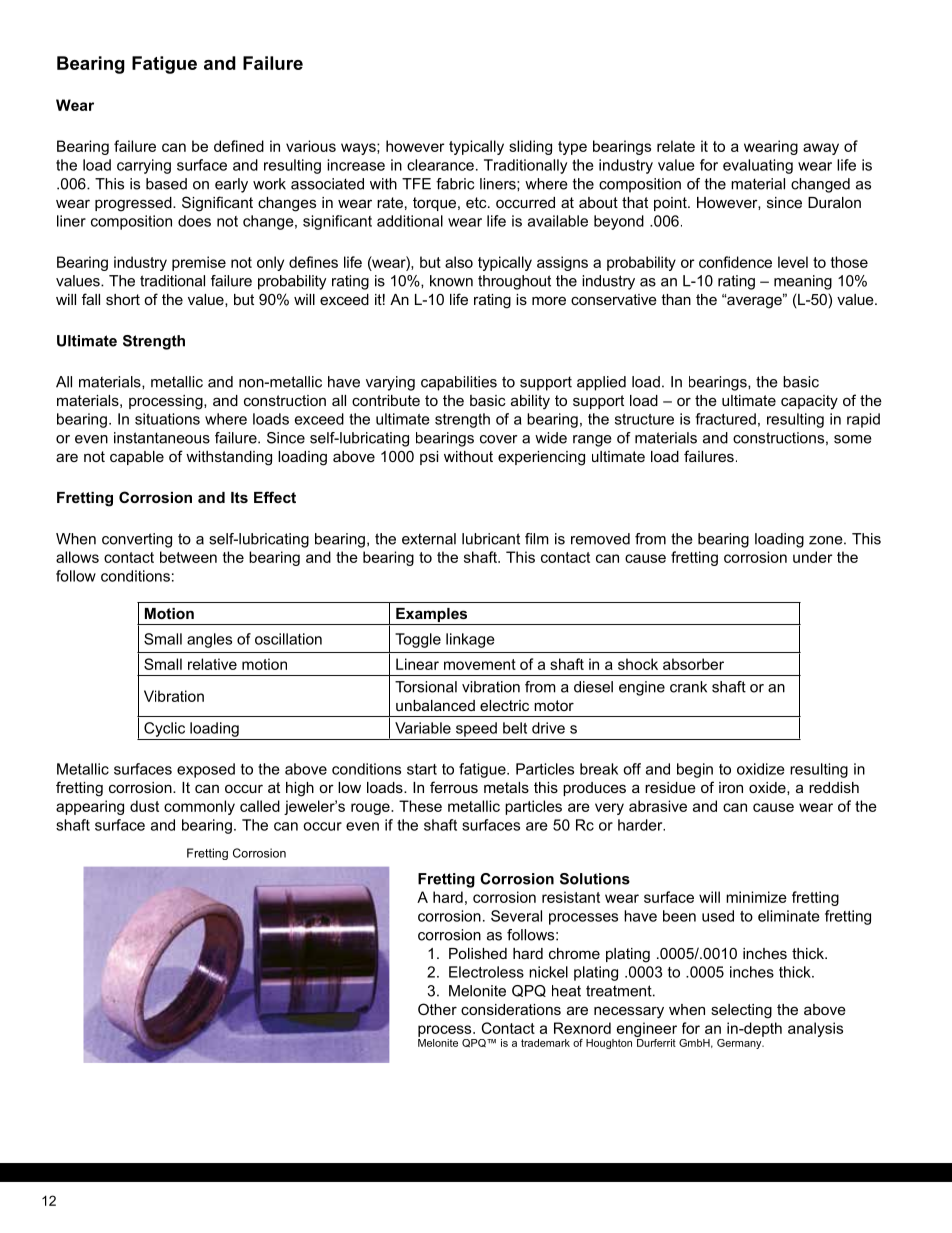 This page has width=952, height=1233. Describe the element at coordinates (758, 166) in the page. I see `evaluating` at that location.
